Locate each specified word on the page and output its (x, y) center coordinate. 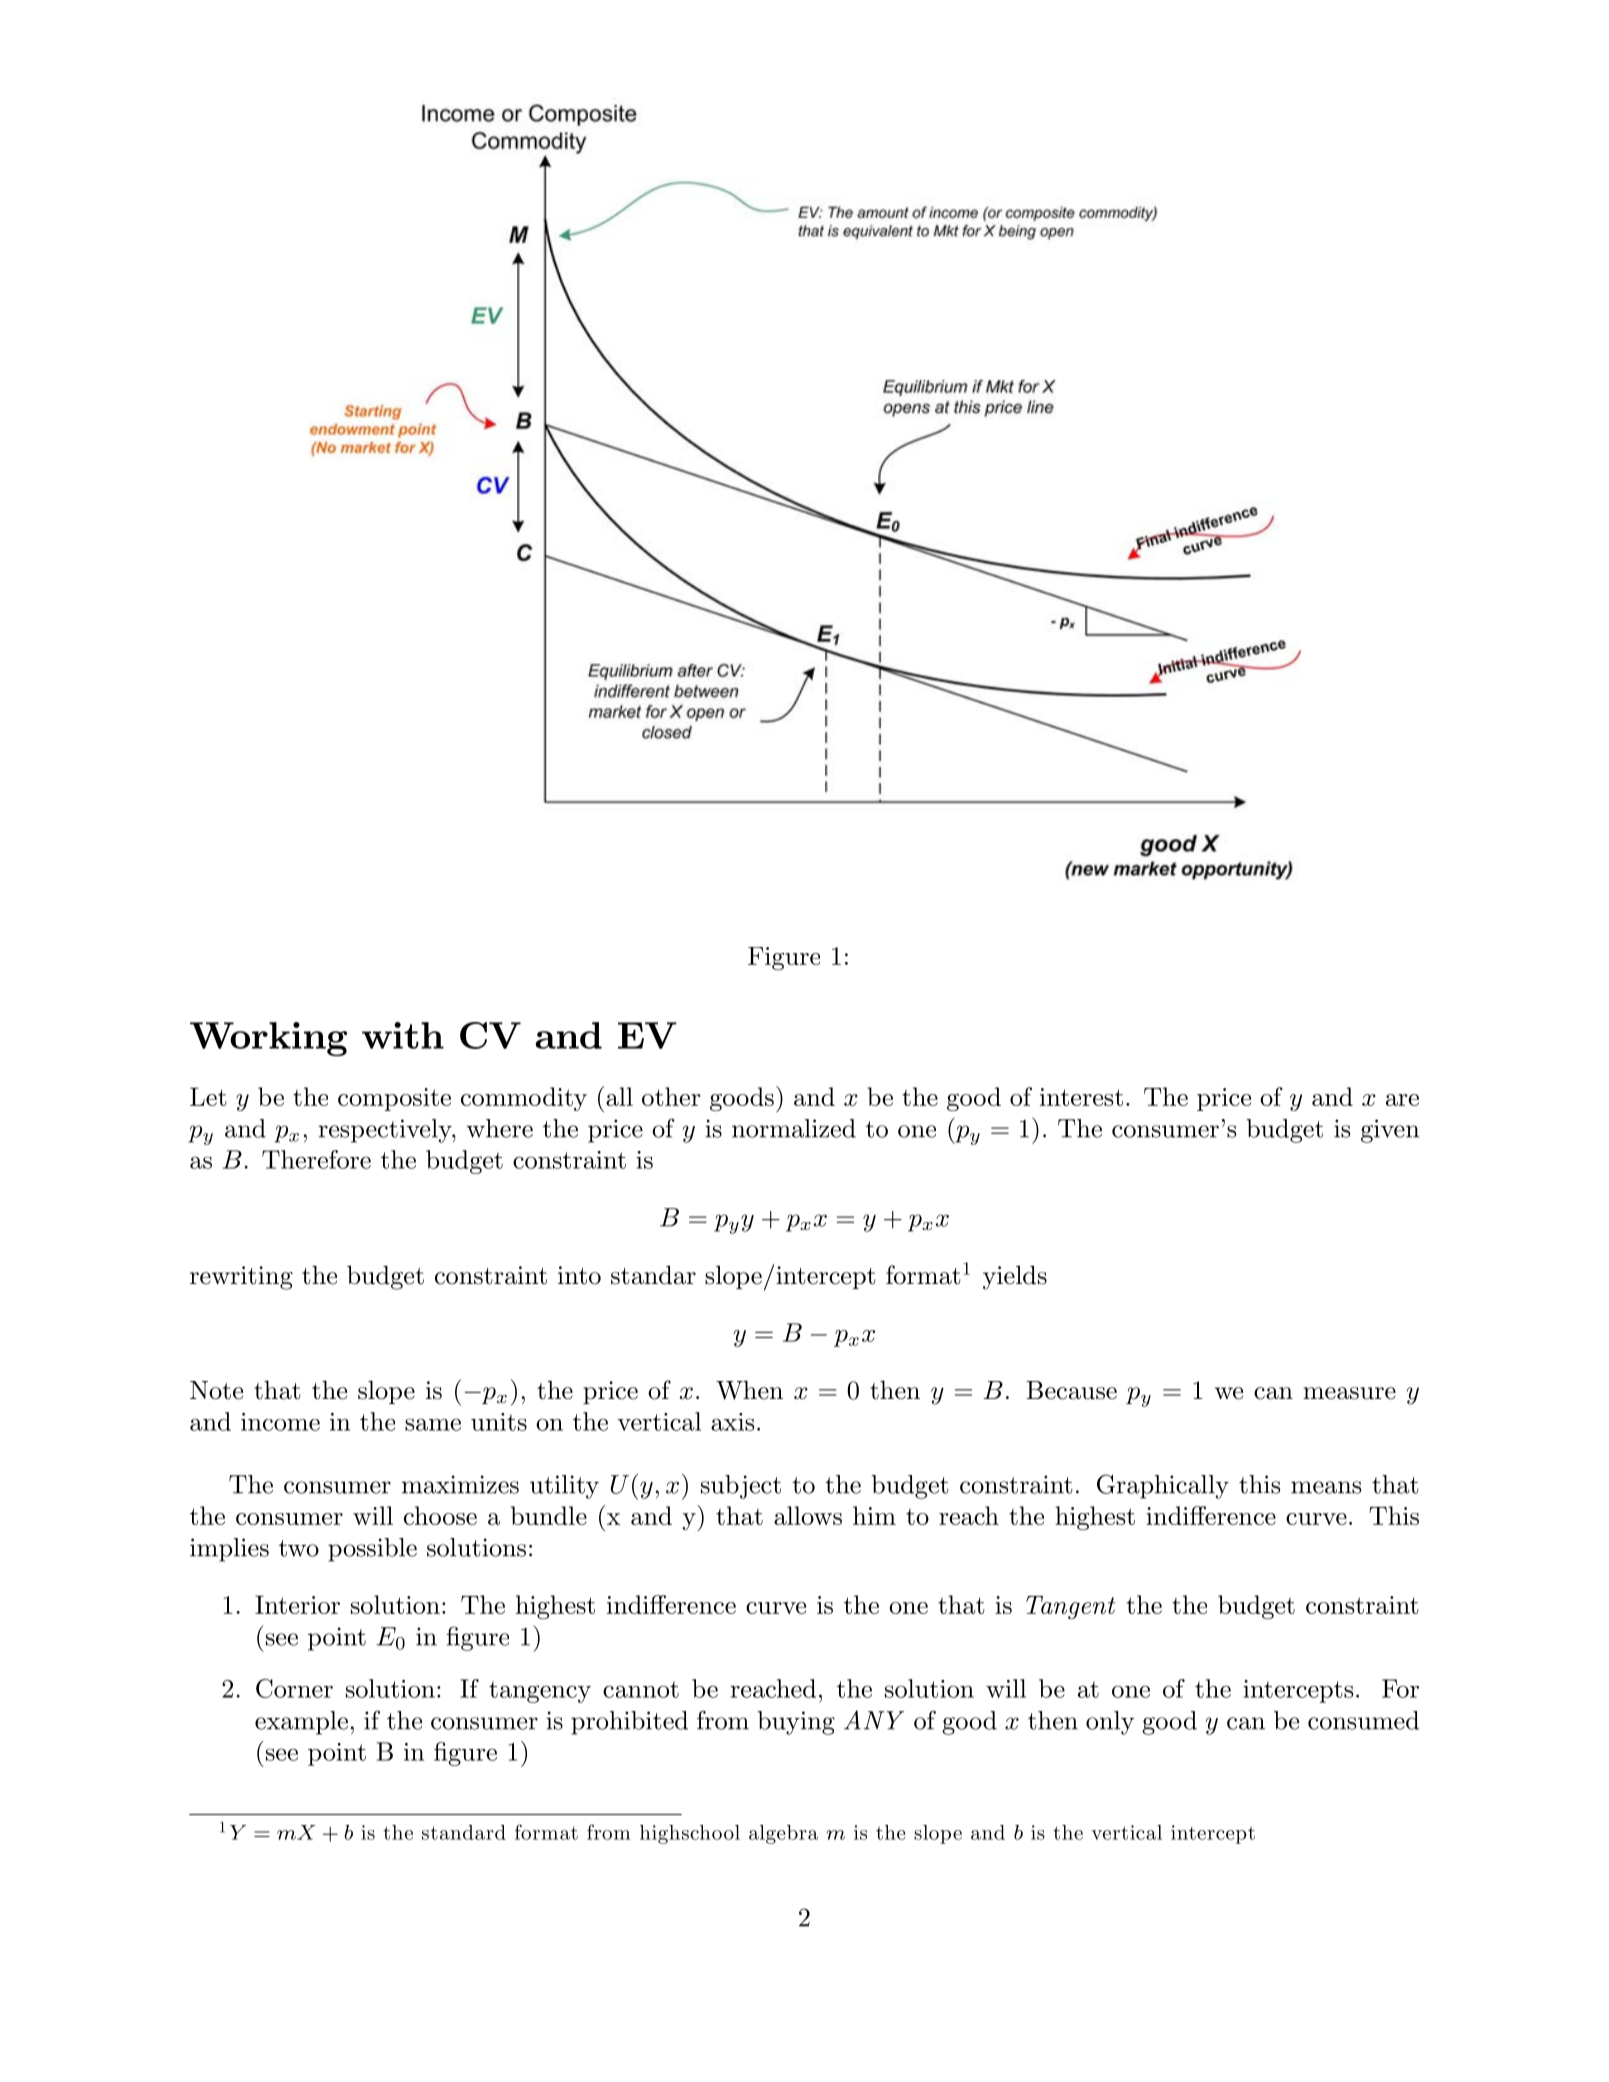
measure (1349, 1393)
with (403, 1035)
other (671, 1096)
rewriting (241, 1278)
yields (1015, 1277)
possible (372, 1550)
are (1402, 1100)
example (301, 1723)
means (1326, 1487)
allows (808, 1515)
